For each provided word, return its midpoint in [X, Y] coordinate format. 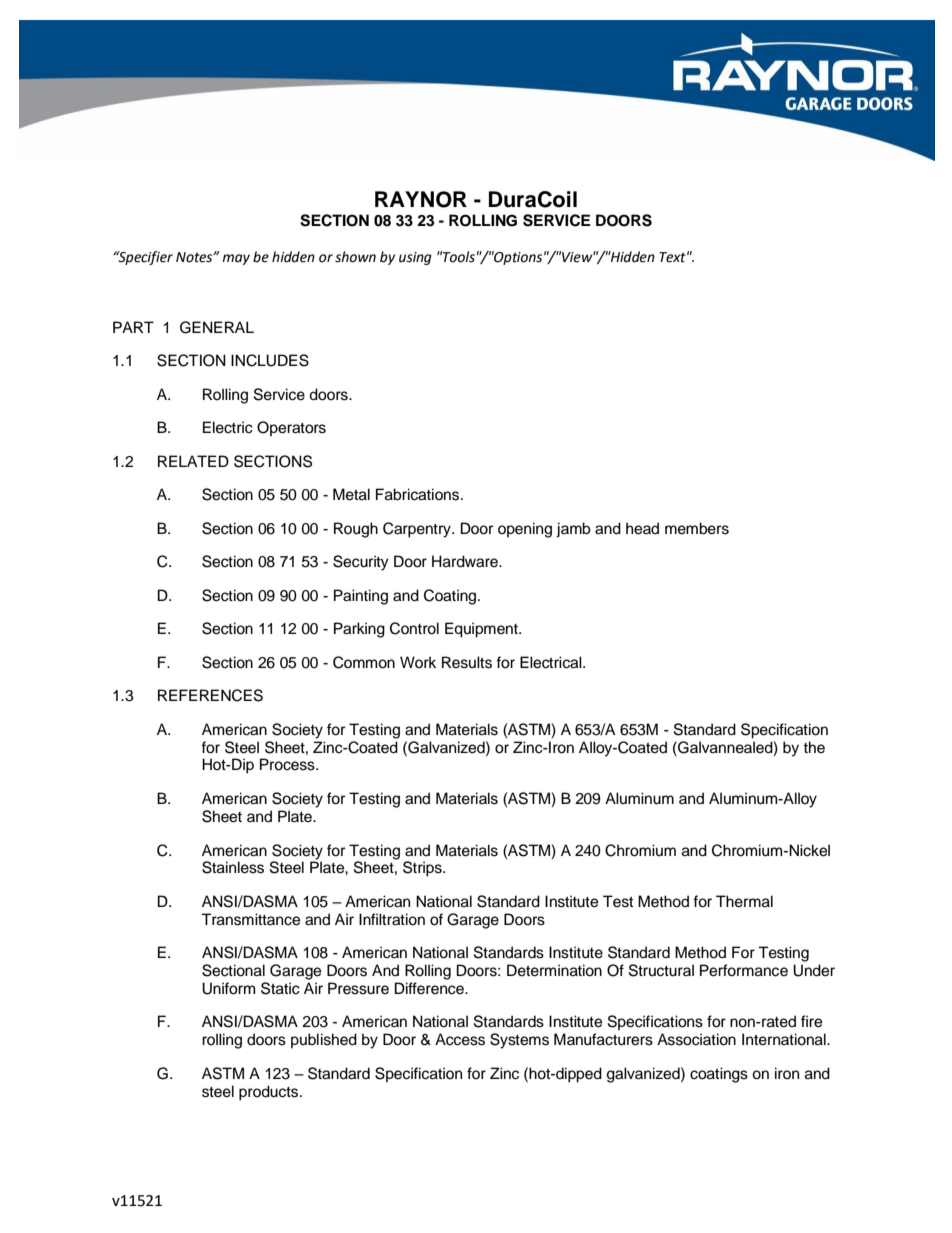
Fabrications [419, 494]
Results [467, 662]
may [236, 259]
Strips [423, 869]
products [270, 1093]
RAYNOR [421, 199]
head [642, 528]
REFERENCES [210, 695]
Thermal [744, 901]
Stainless [233, 867]
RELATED [193, 461]
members [697, 528]
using [415, 258]
